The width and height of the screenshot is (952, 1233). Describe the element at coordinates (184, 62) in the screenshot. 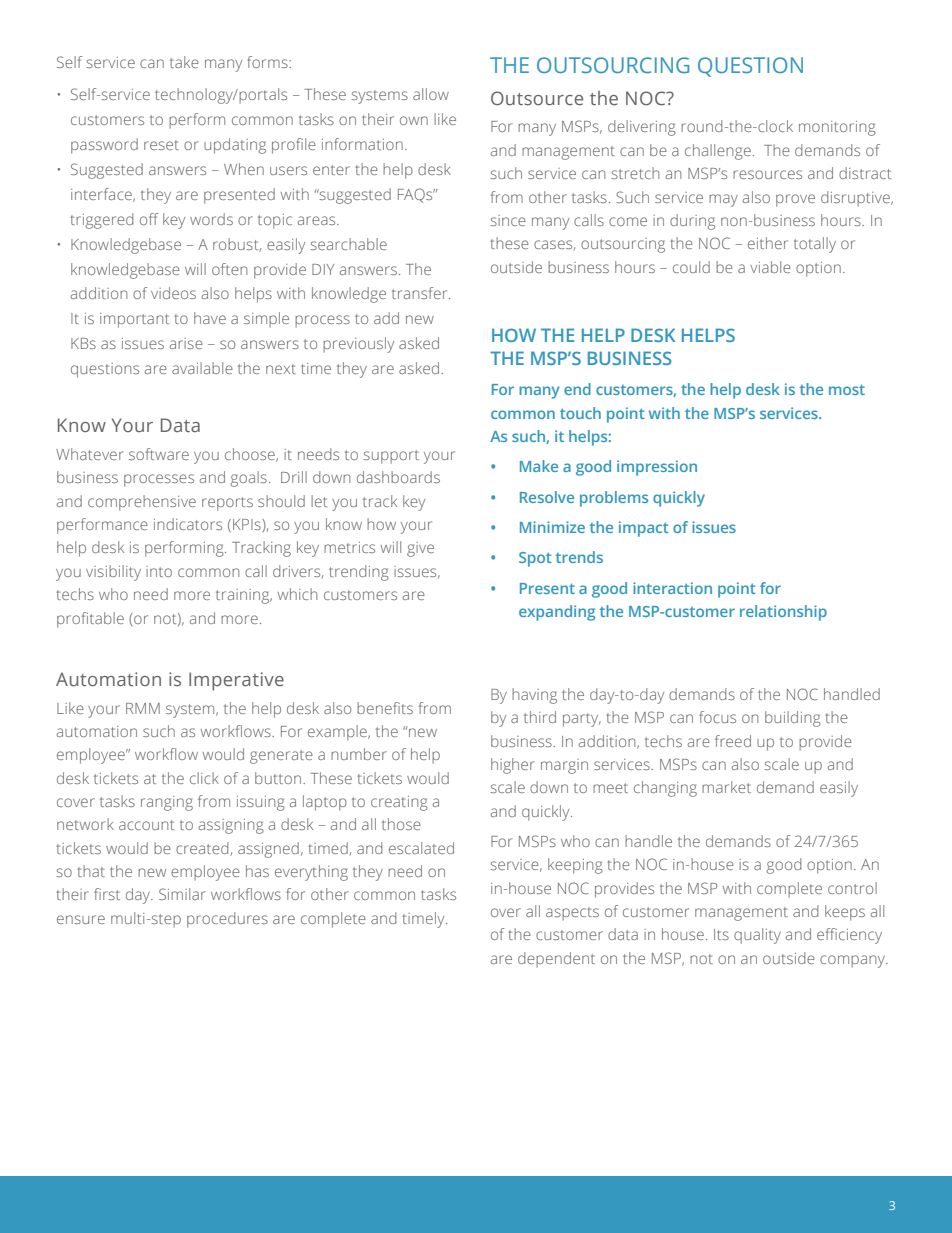

I see `take` at that location.
